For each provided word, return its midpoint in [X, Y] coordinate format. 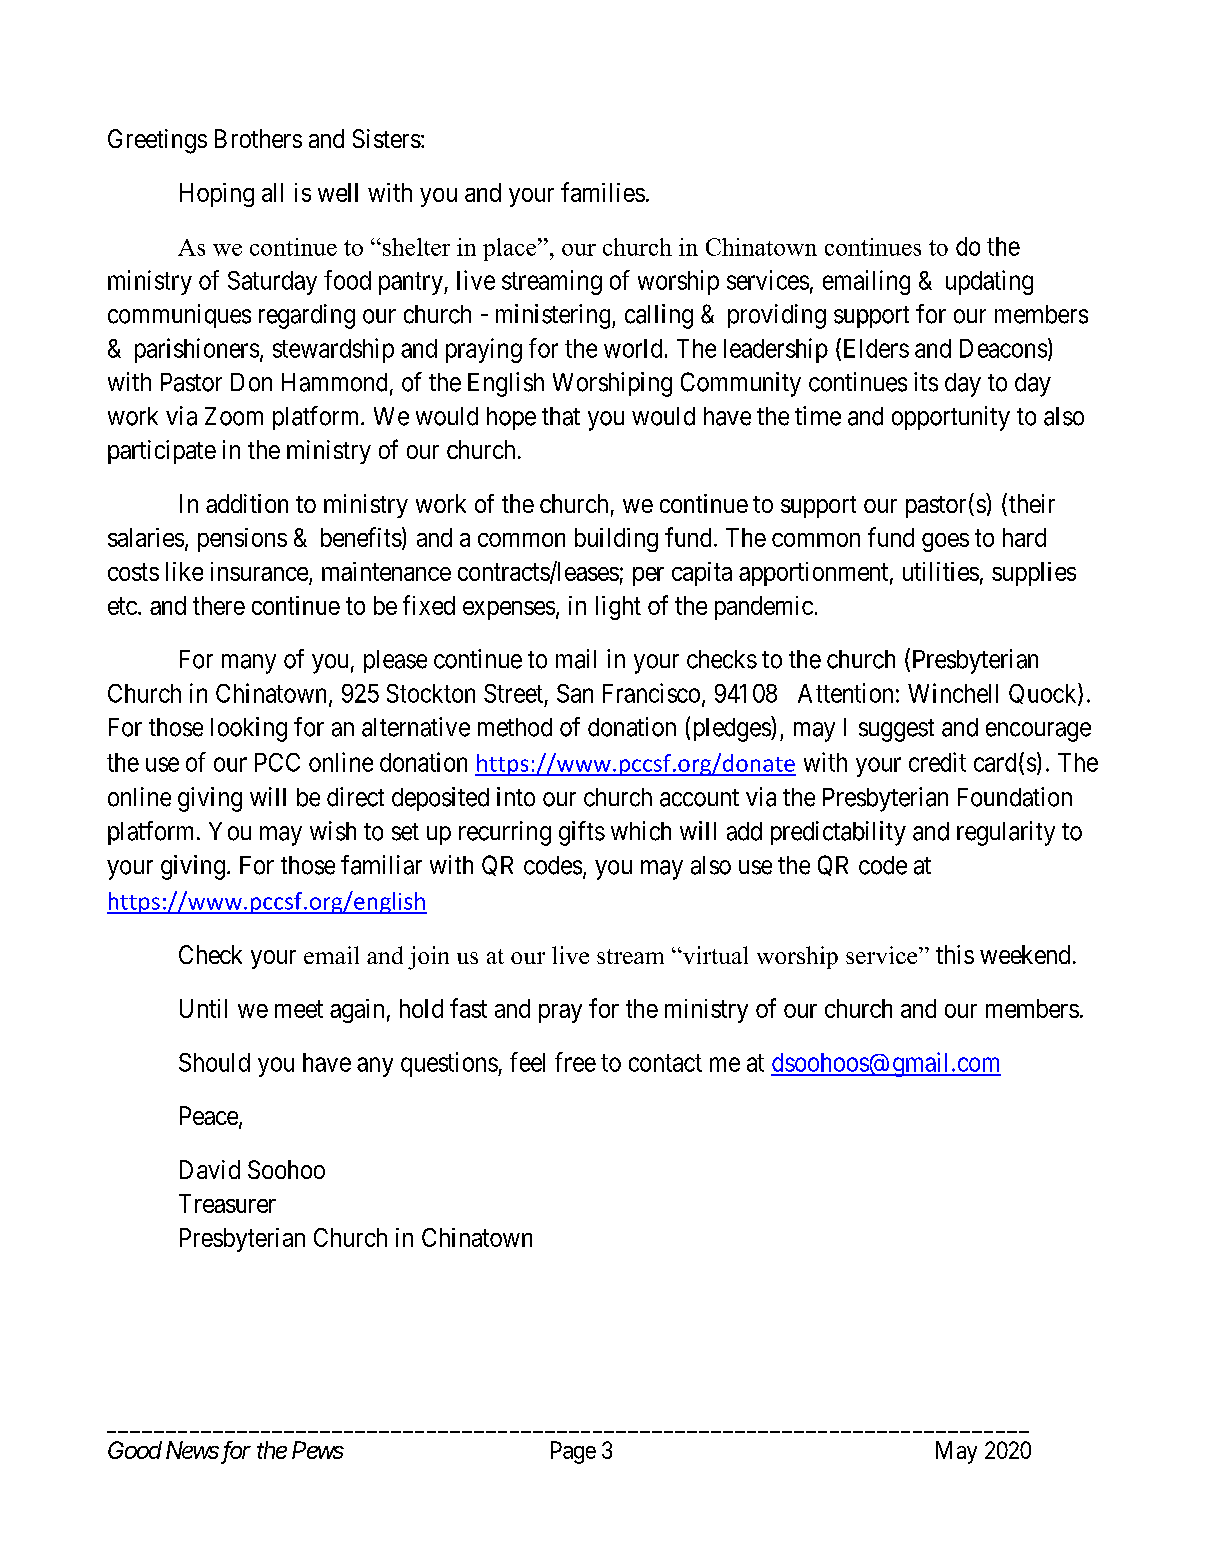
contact [665, 1063]
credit [937, 762]
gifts [582, 833]
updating [989, 282]
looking [249, 729]
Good [135, 1450]
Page [573, 1452]
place [511, 249]
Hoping [217, 195]
